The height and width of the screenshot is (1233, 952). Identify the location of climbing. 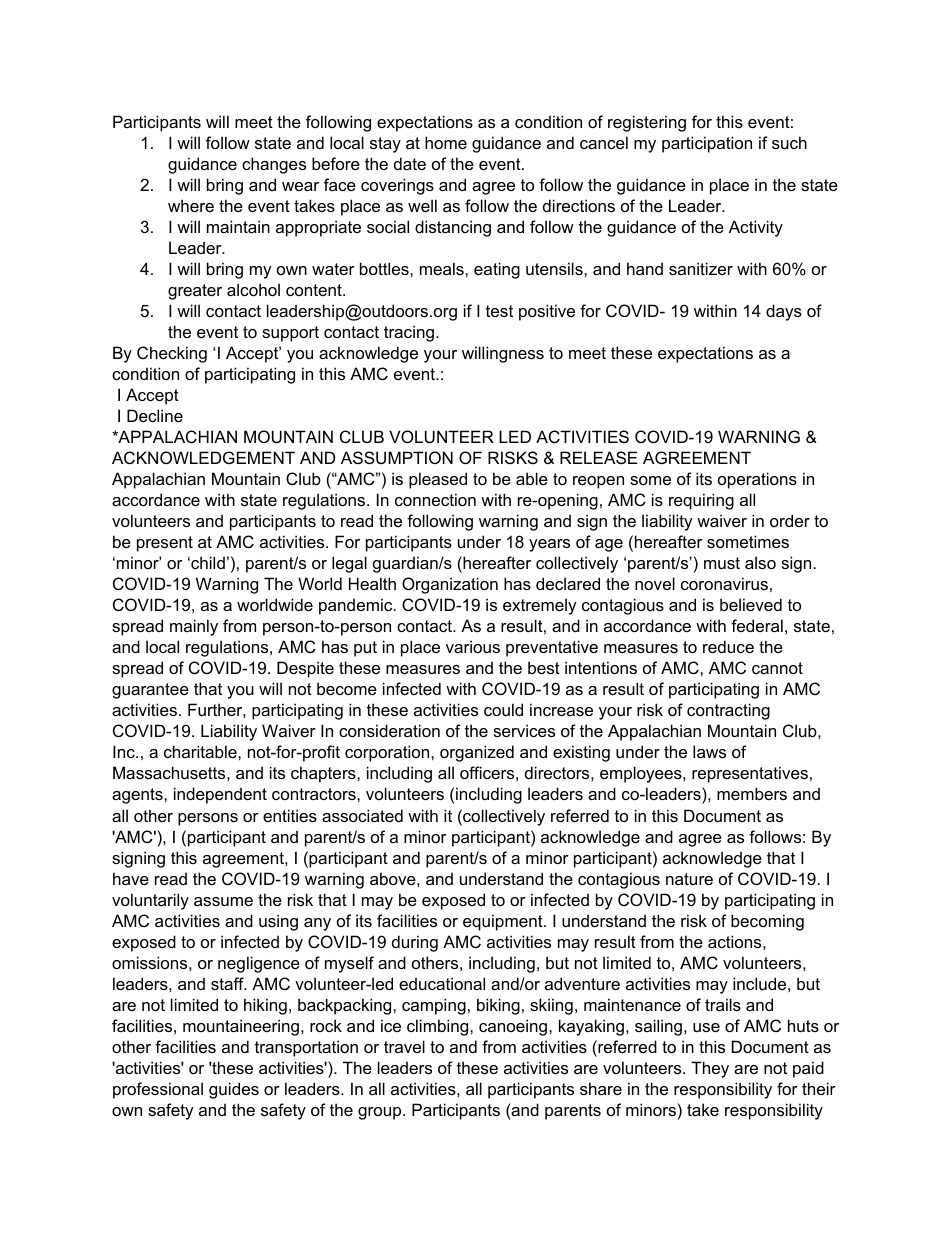
(439, 1027).
